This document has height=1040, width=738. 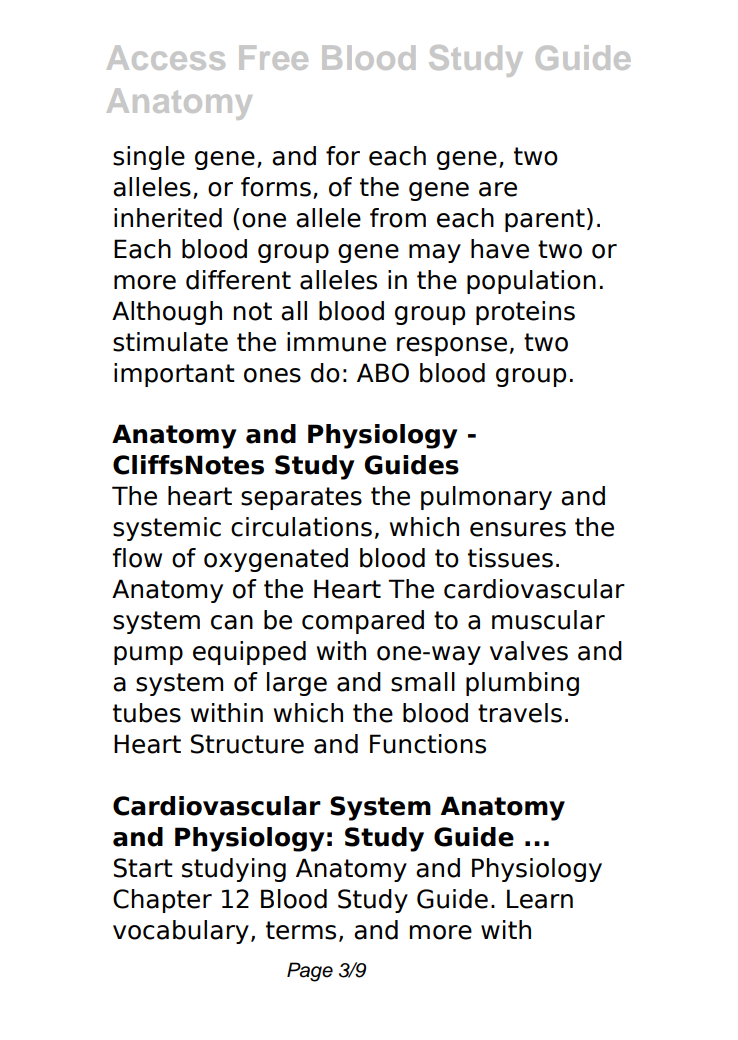 I want to click on Free, so click(x=273, y=57).
